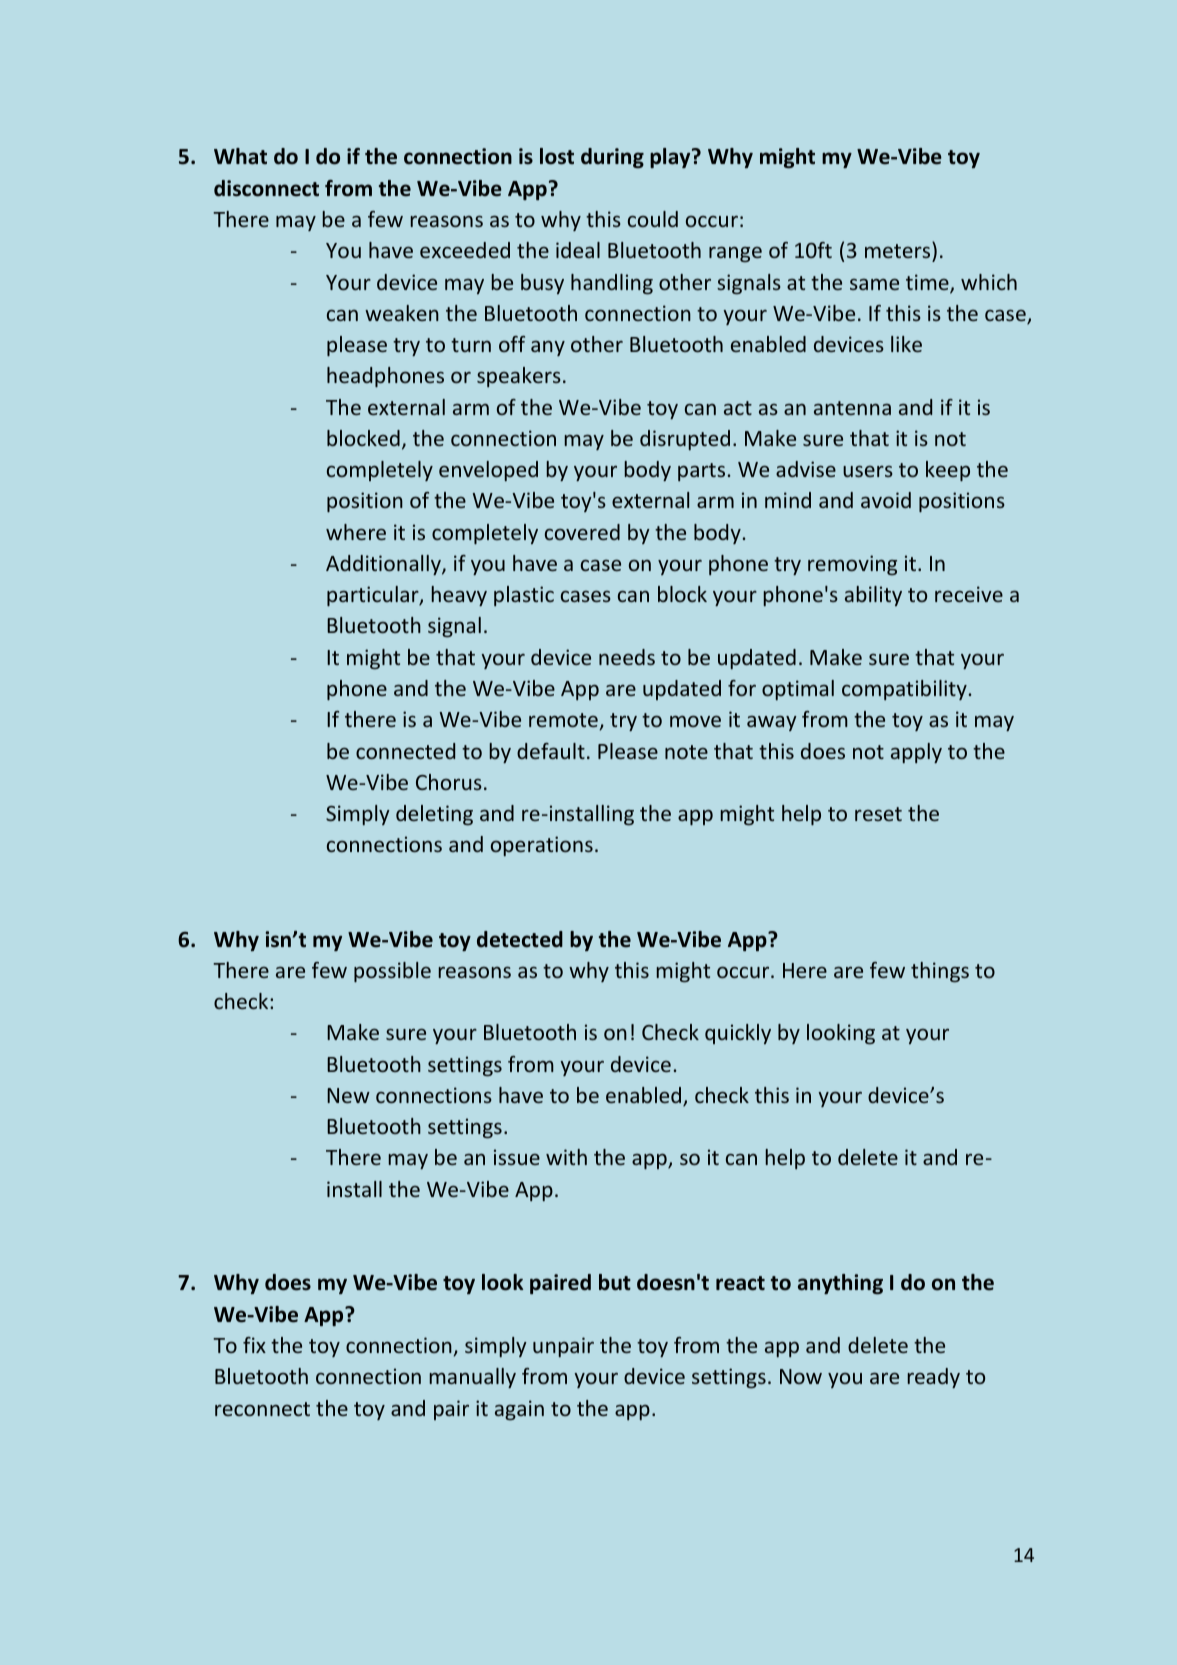  I want to click on avoid, so click(886, 500).
